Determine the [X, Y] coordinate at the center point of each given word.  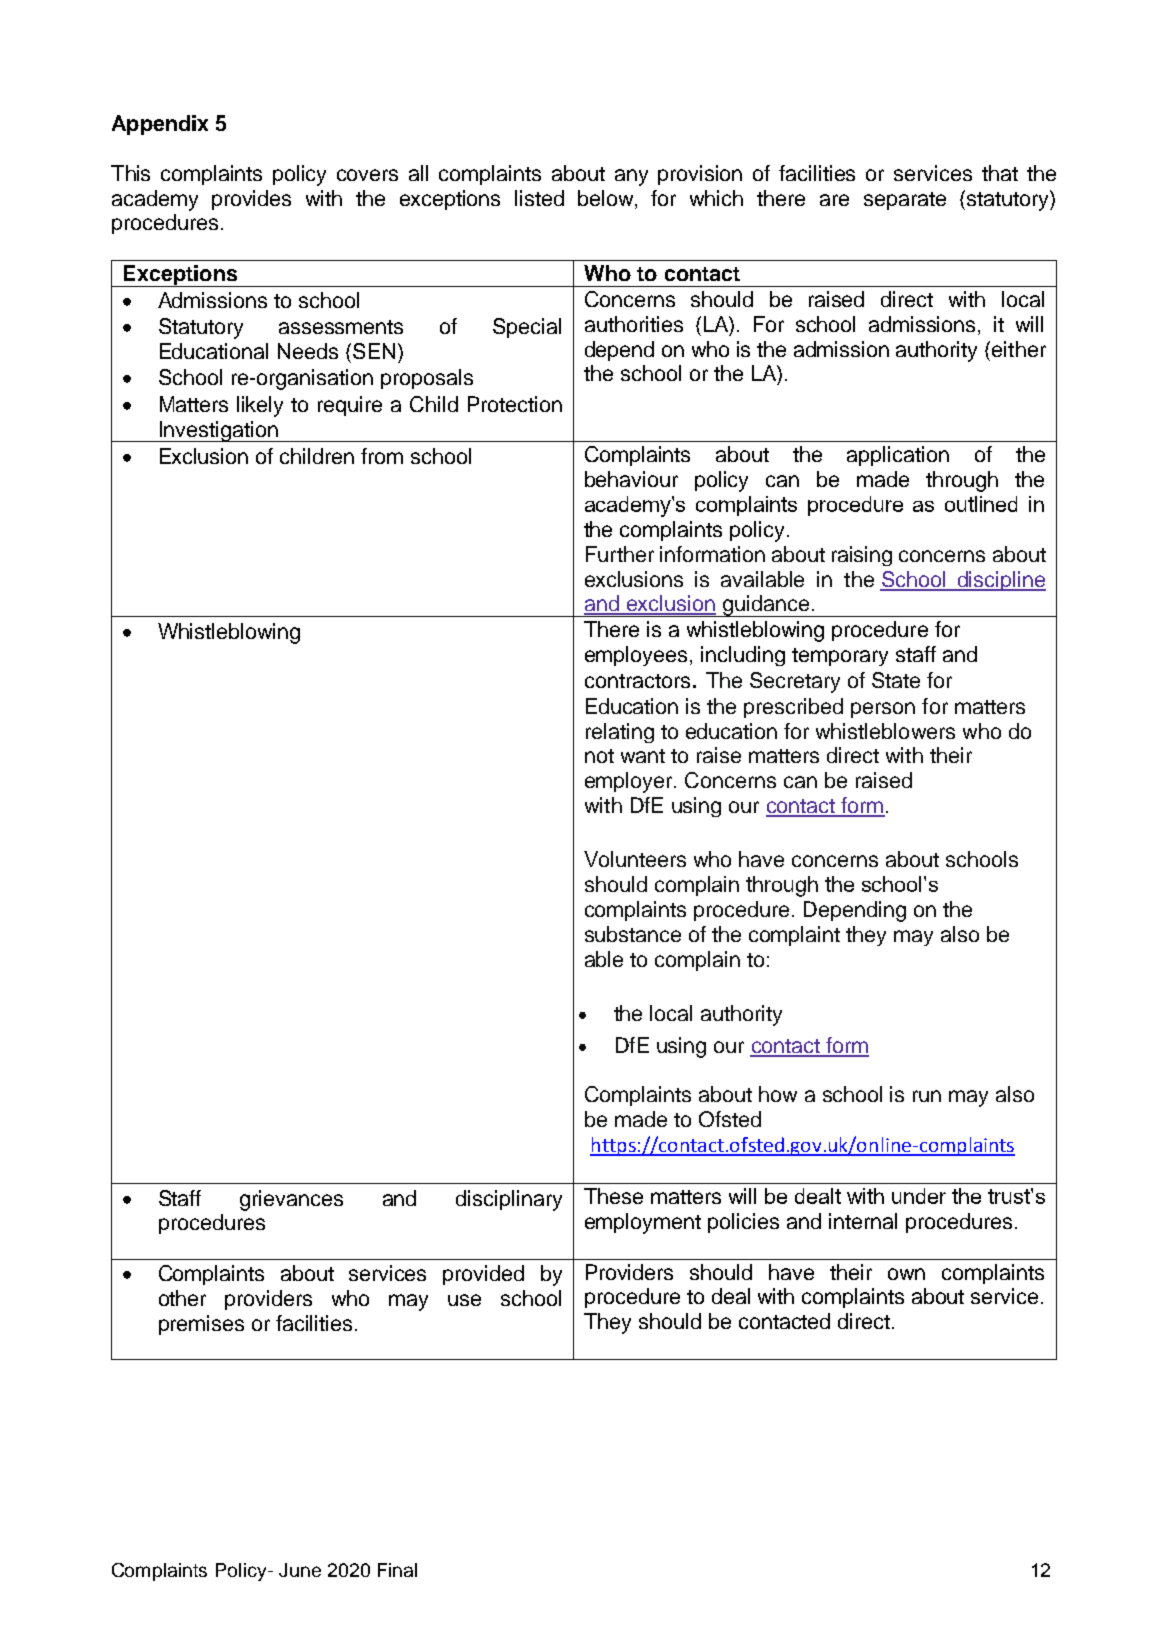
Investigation [218, 431]
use [464, 1300]
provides [251, 200]
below [607, 198]
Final [397, 1570]
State [896, 680]
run [927, 1096]
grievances [291, 1200]
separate [905, 201]
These [613, 1196]
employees [636, 656]
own [906, 1274]
